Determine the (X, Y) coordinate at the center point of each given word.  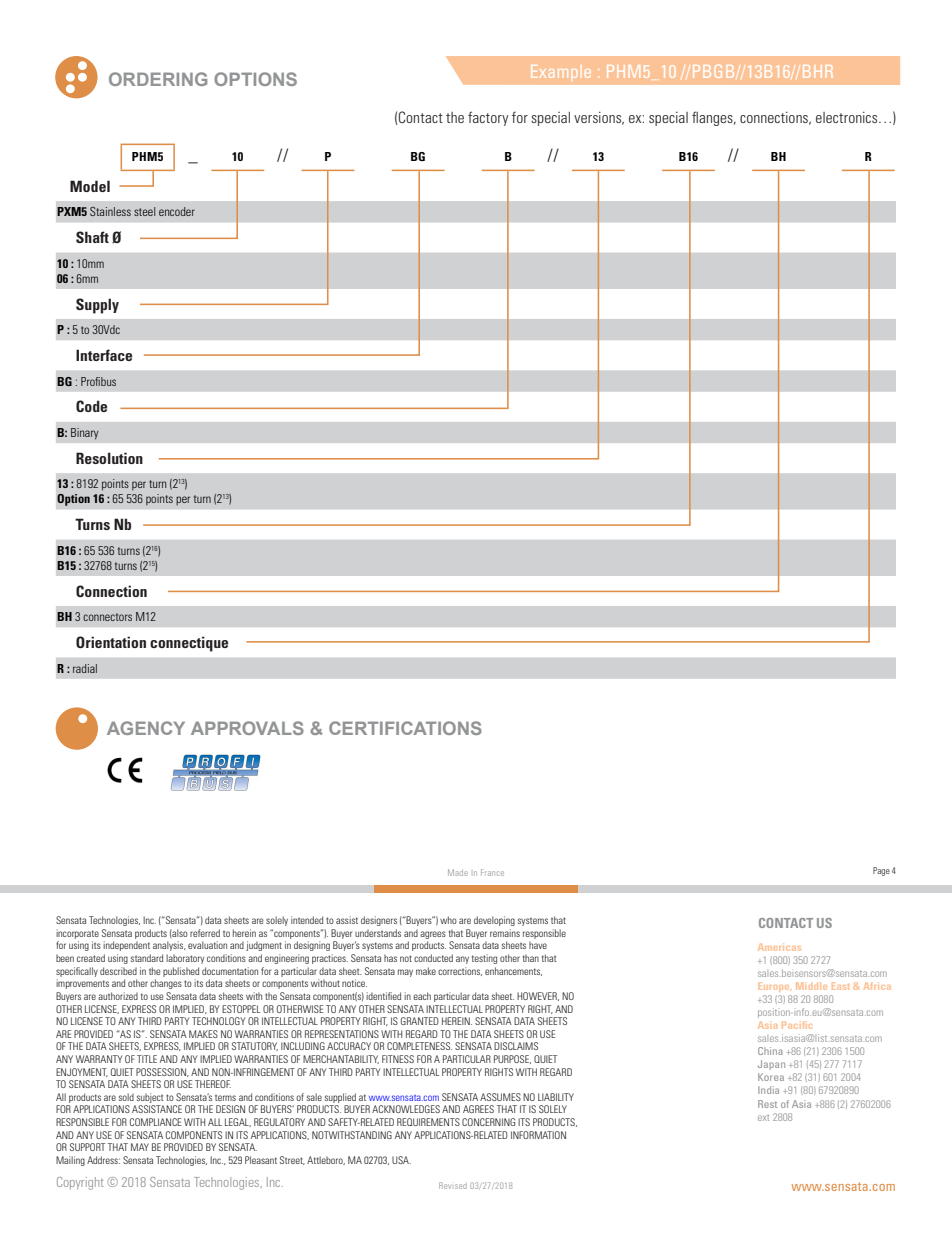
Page (881, 871)
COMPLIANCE (155, 1122)
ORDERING (158, 79)
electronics (848, 117)
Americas (779, 947)
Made (458, 872)
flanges (713, 118)
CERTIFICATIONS (405, 728)
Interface (104, 355)
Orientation (111, 642)
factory (488, 118)
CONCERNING (488, 1122)
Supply (97, 306)
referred (205, 933)
